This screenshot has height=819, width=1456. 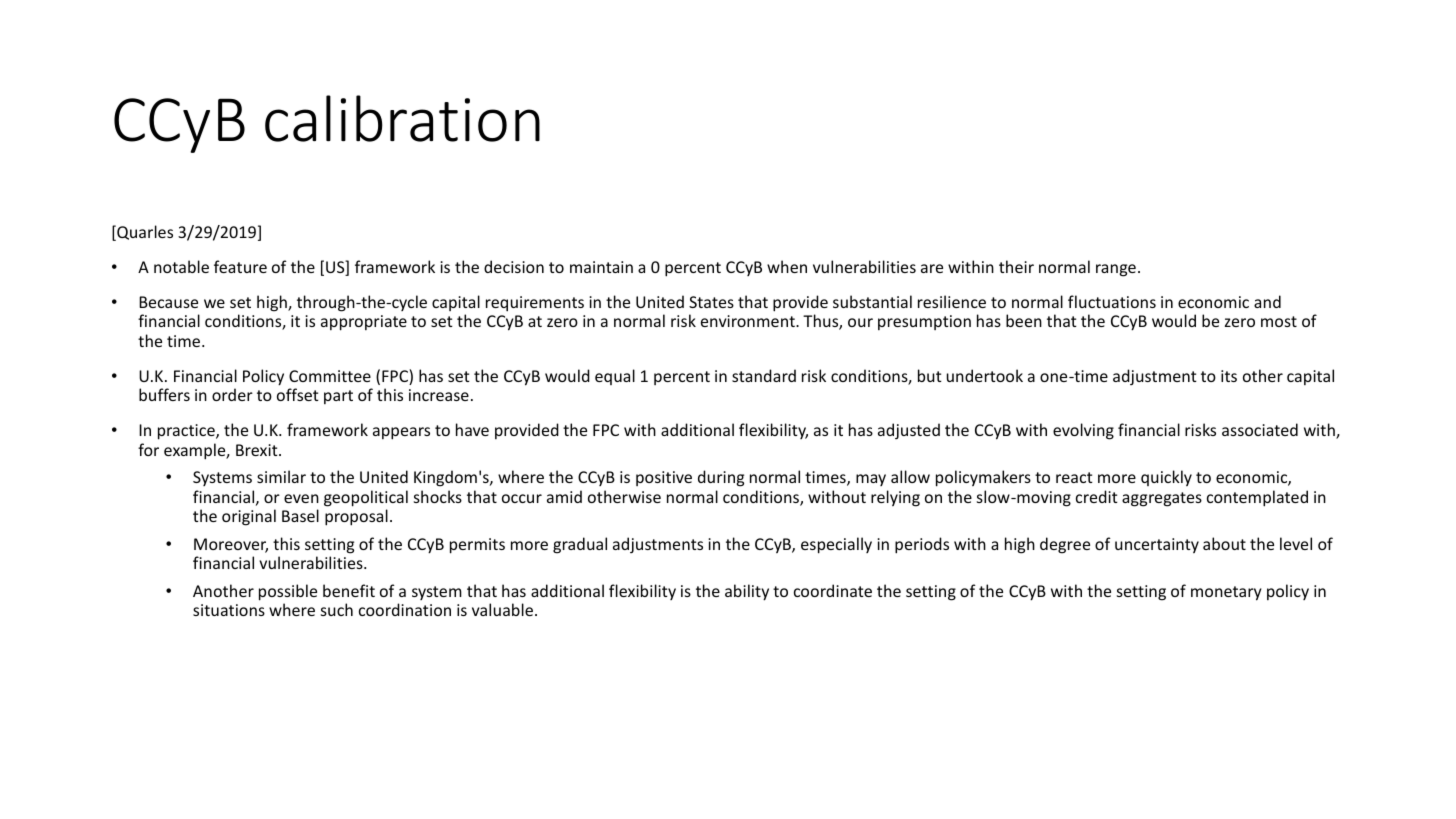 I want to click on their, so click(x=1016, y=266).
